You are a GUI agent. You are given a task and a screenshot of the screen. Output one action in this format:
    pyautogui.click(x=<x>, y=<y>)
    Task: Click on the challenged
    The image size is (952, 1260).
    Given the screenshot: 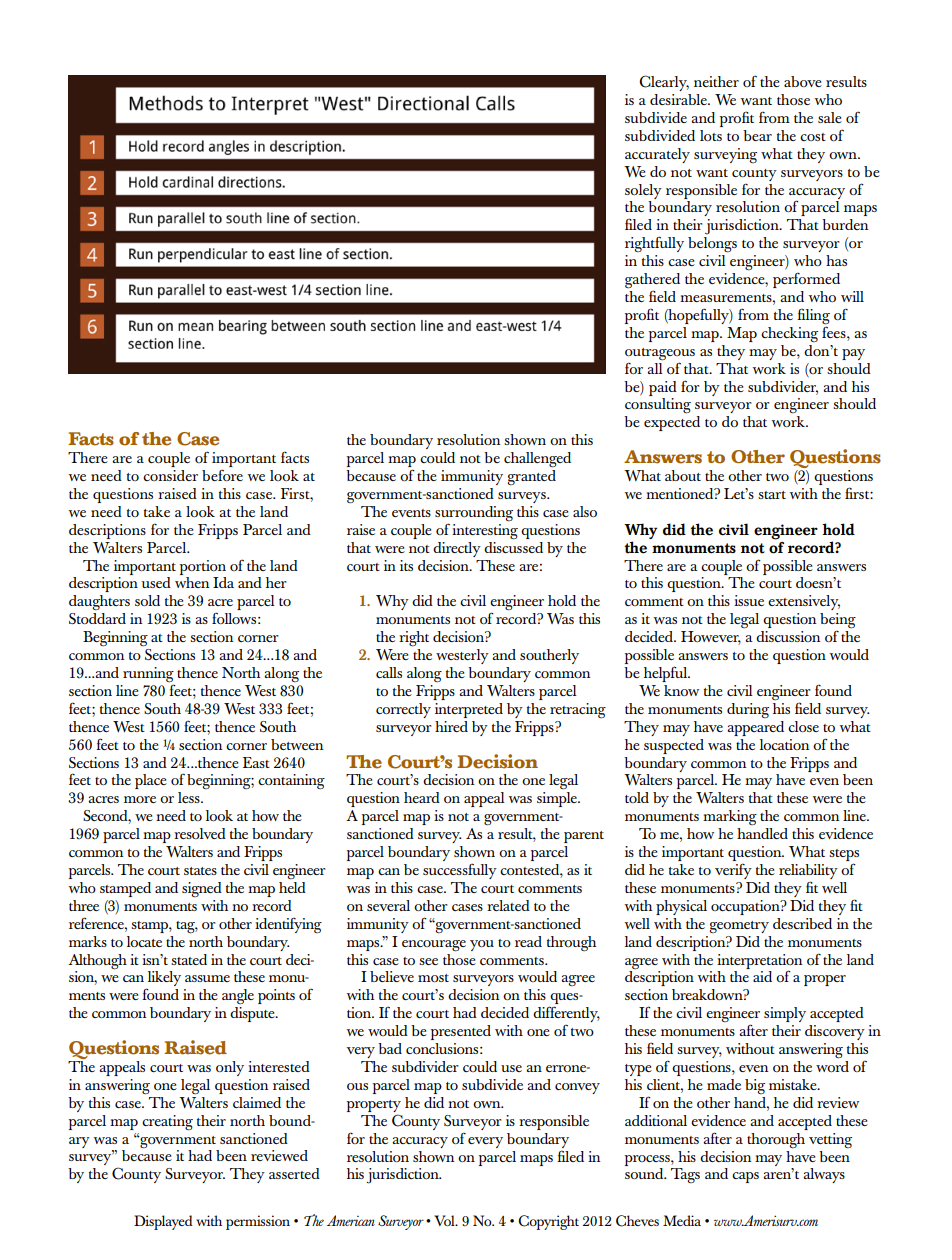 What is the action you would take?
    pyautogui.click(x=537, y=460)
